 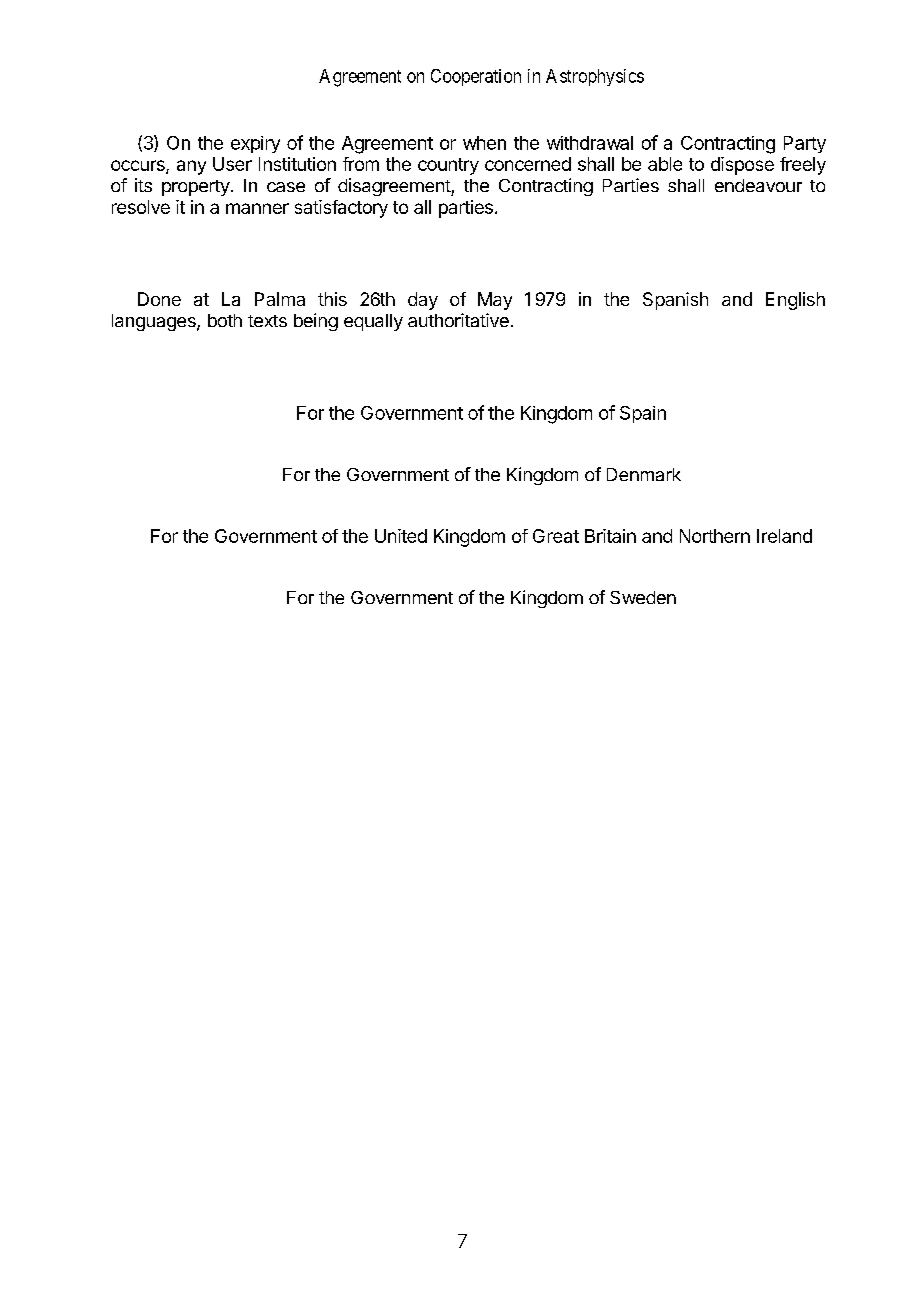 I want to click on country, so click(x=448, y=166).
